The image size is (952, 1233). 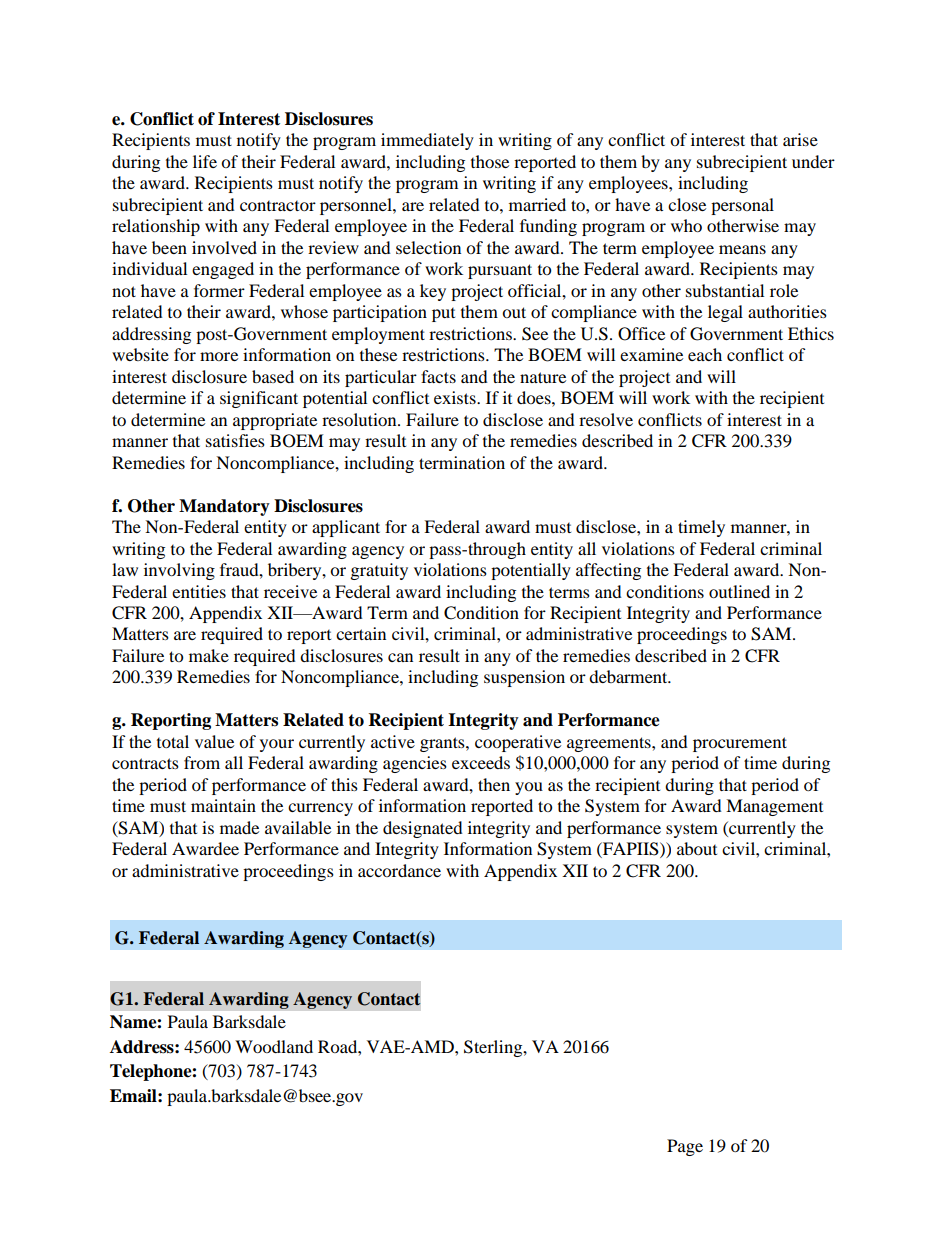 What do you see at coordinates (705, 354) in the page?
I see `each` at bounding box center [705, 354].
